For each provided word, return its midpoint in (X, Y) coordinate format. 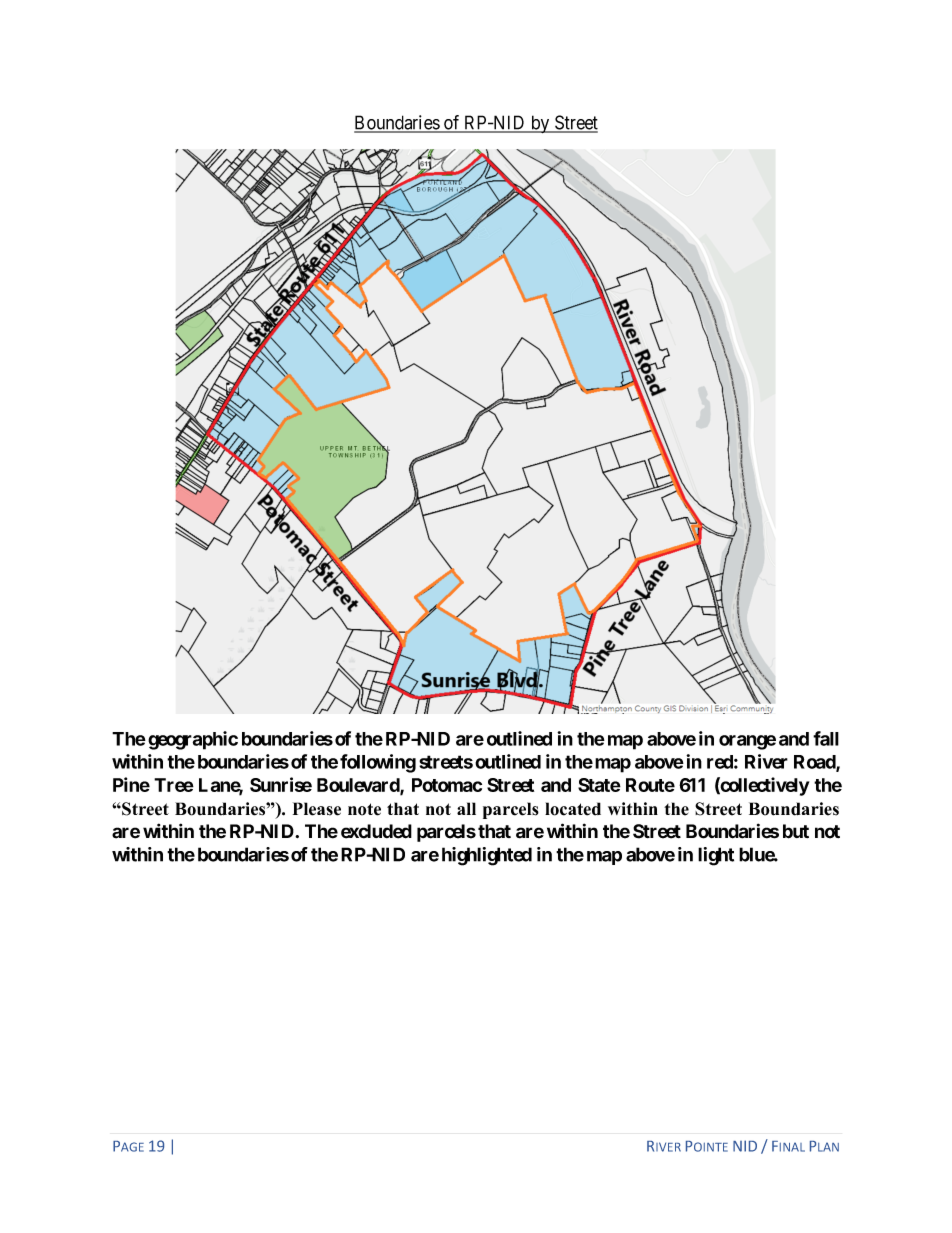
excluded (376, 831)
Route (650, 785)
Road (815, 763)
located (573, 809)
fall (826, 738)
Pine (131, 784)
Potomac (447, 785)
